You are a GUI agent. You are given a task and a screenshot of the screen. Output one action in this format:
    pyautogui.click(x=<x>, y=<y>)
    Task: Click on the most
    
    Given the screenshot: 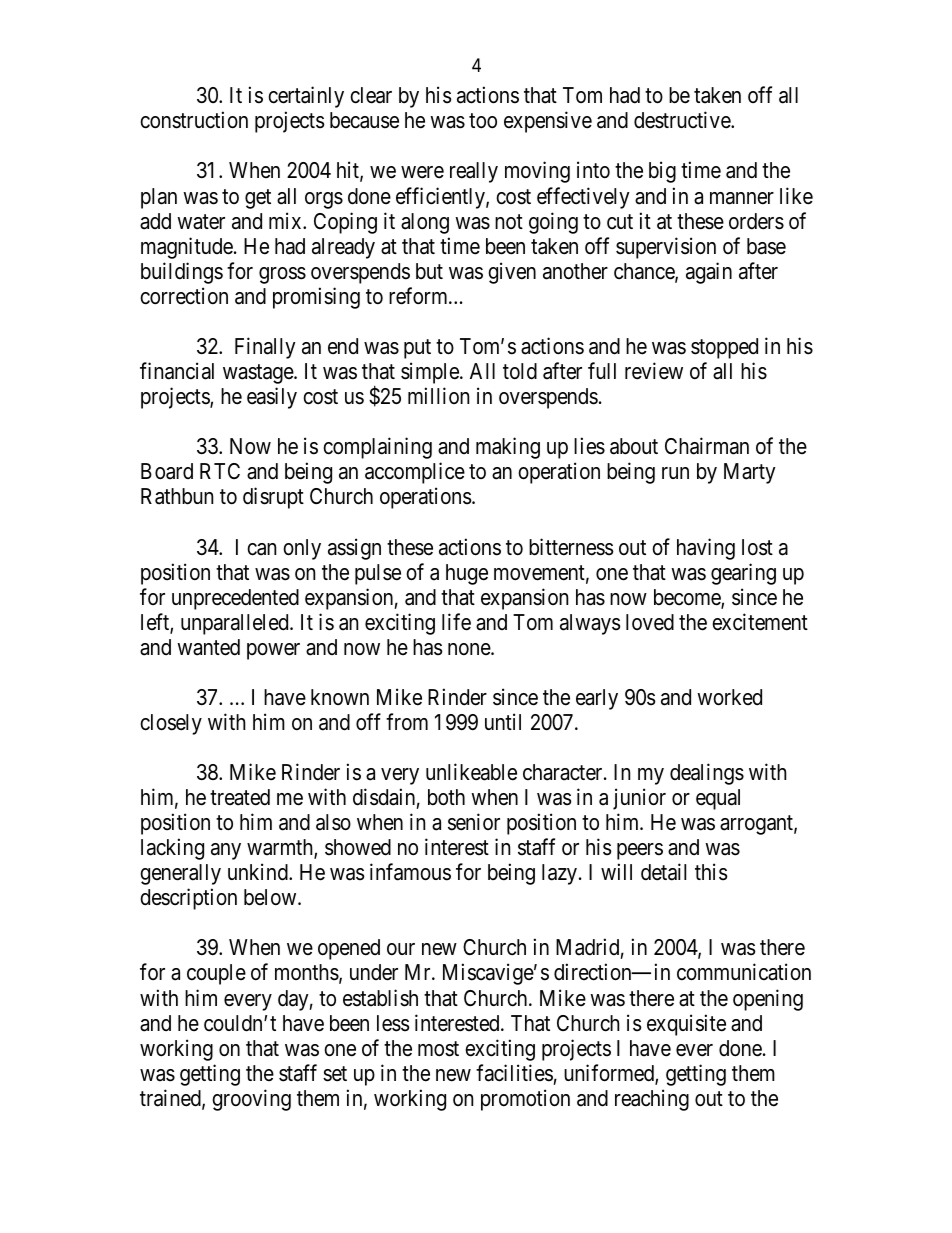 What is the action you would take?
    pyautogui.click(x=438, y=1049)
